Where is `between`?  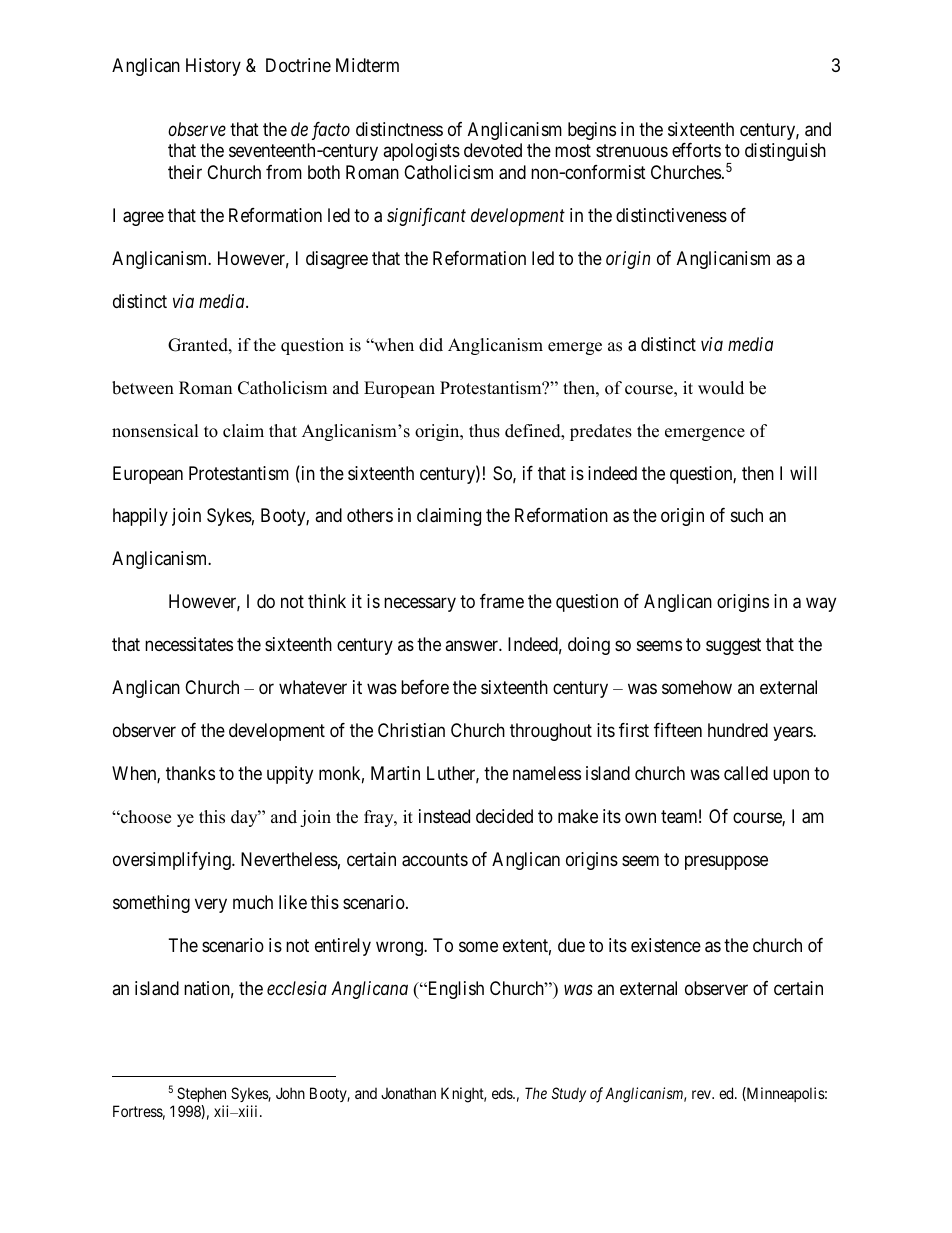
between is located at coordinates (143, 388).
